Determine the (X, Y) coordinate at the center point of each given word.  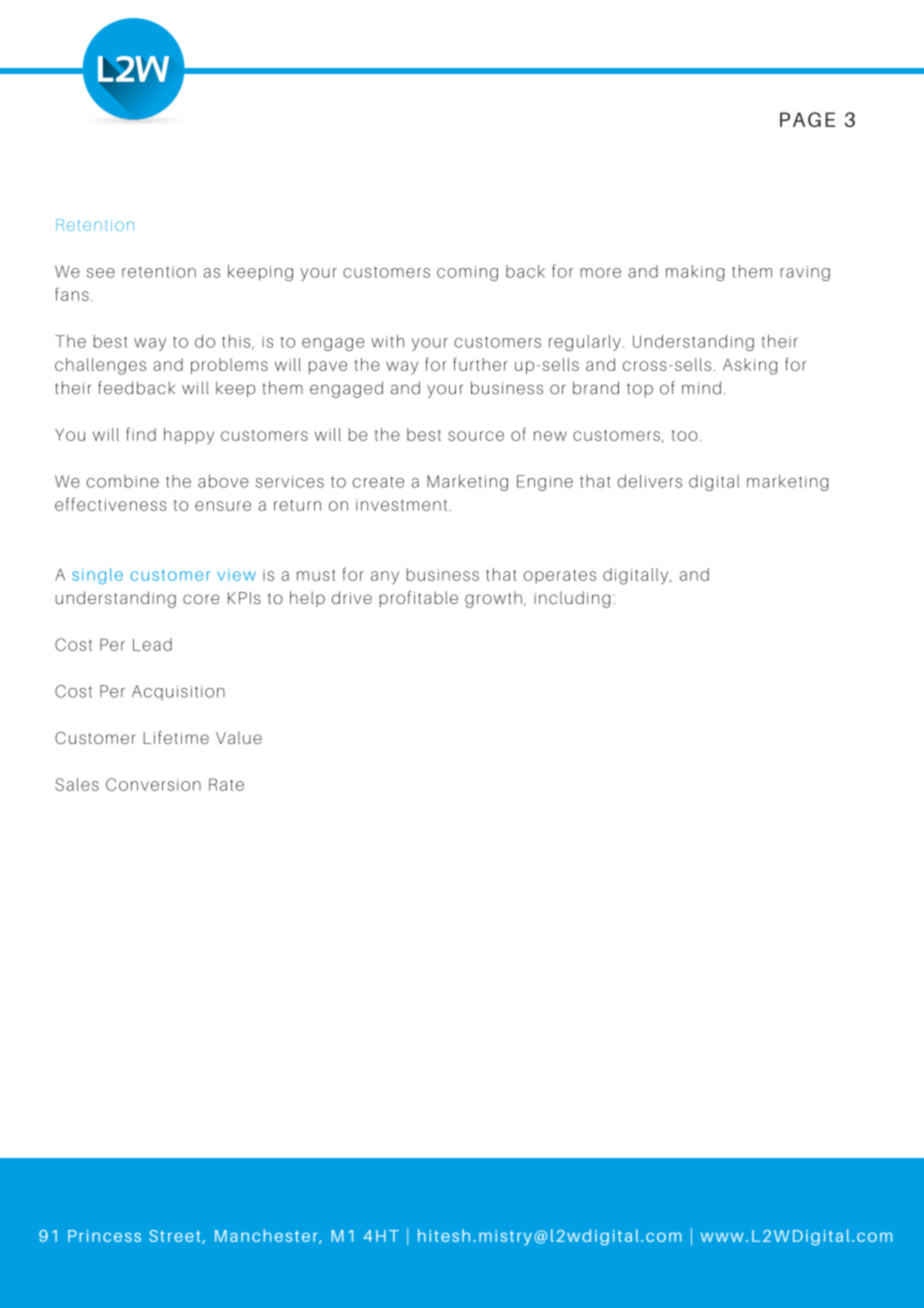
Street (176, 1237)
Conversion (153, 784)
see (101, 273)
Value (239, 737)
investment (401, 505)
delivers (649, 481)
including (572, 599)
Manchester (267, 1236)
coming (467, 273)
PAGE (807, 119)
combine (123, 481)
